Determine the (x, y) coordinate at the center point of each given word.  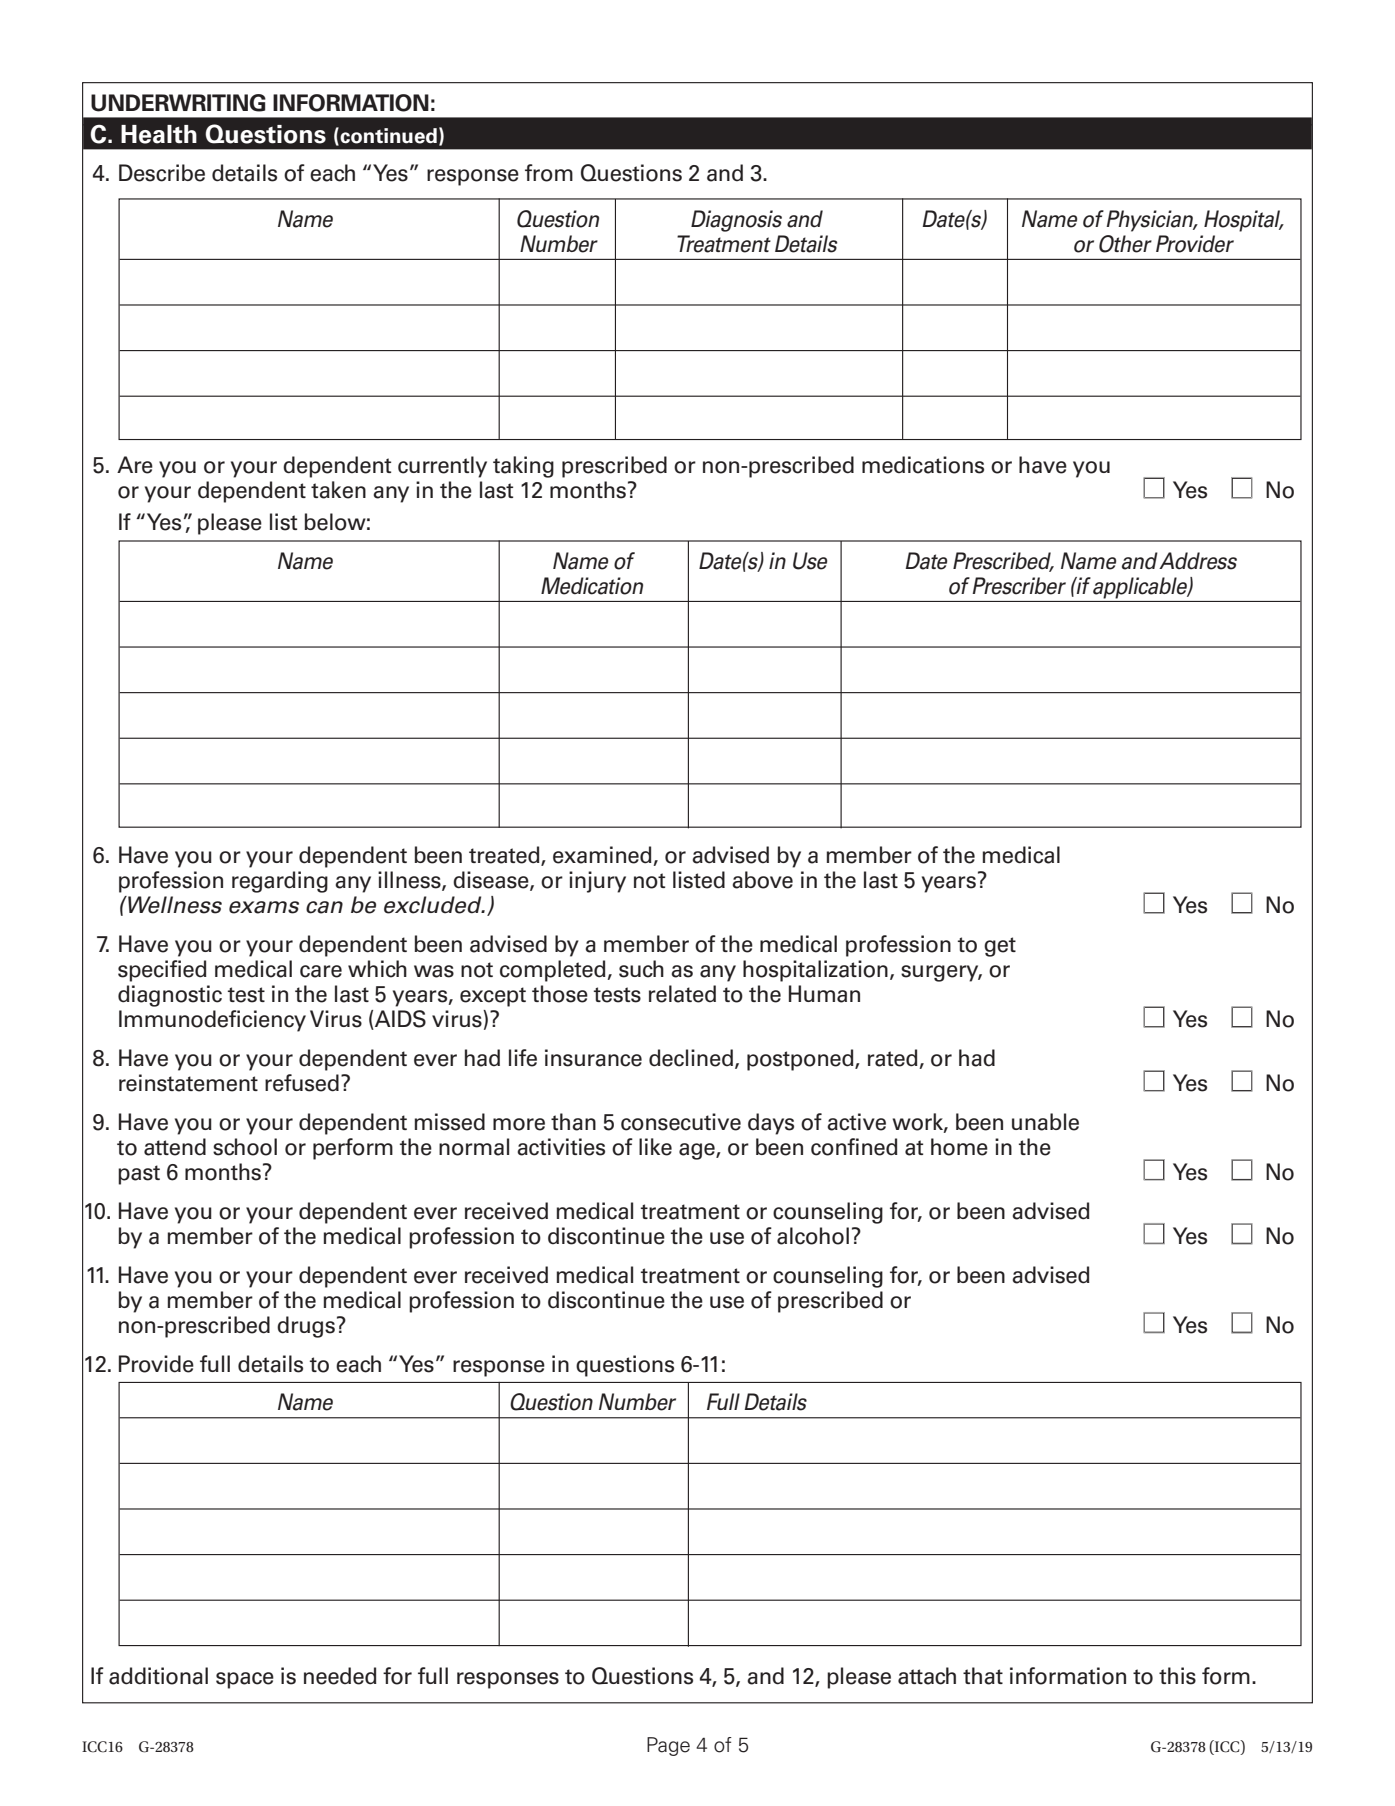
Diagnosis (736, 221)
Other (1125, 244)
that (983, 1676)
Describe (162, 173)
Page (668, 1746)
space (245, 1680)
